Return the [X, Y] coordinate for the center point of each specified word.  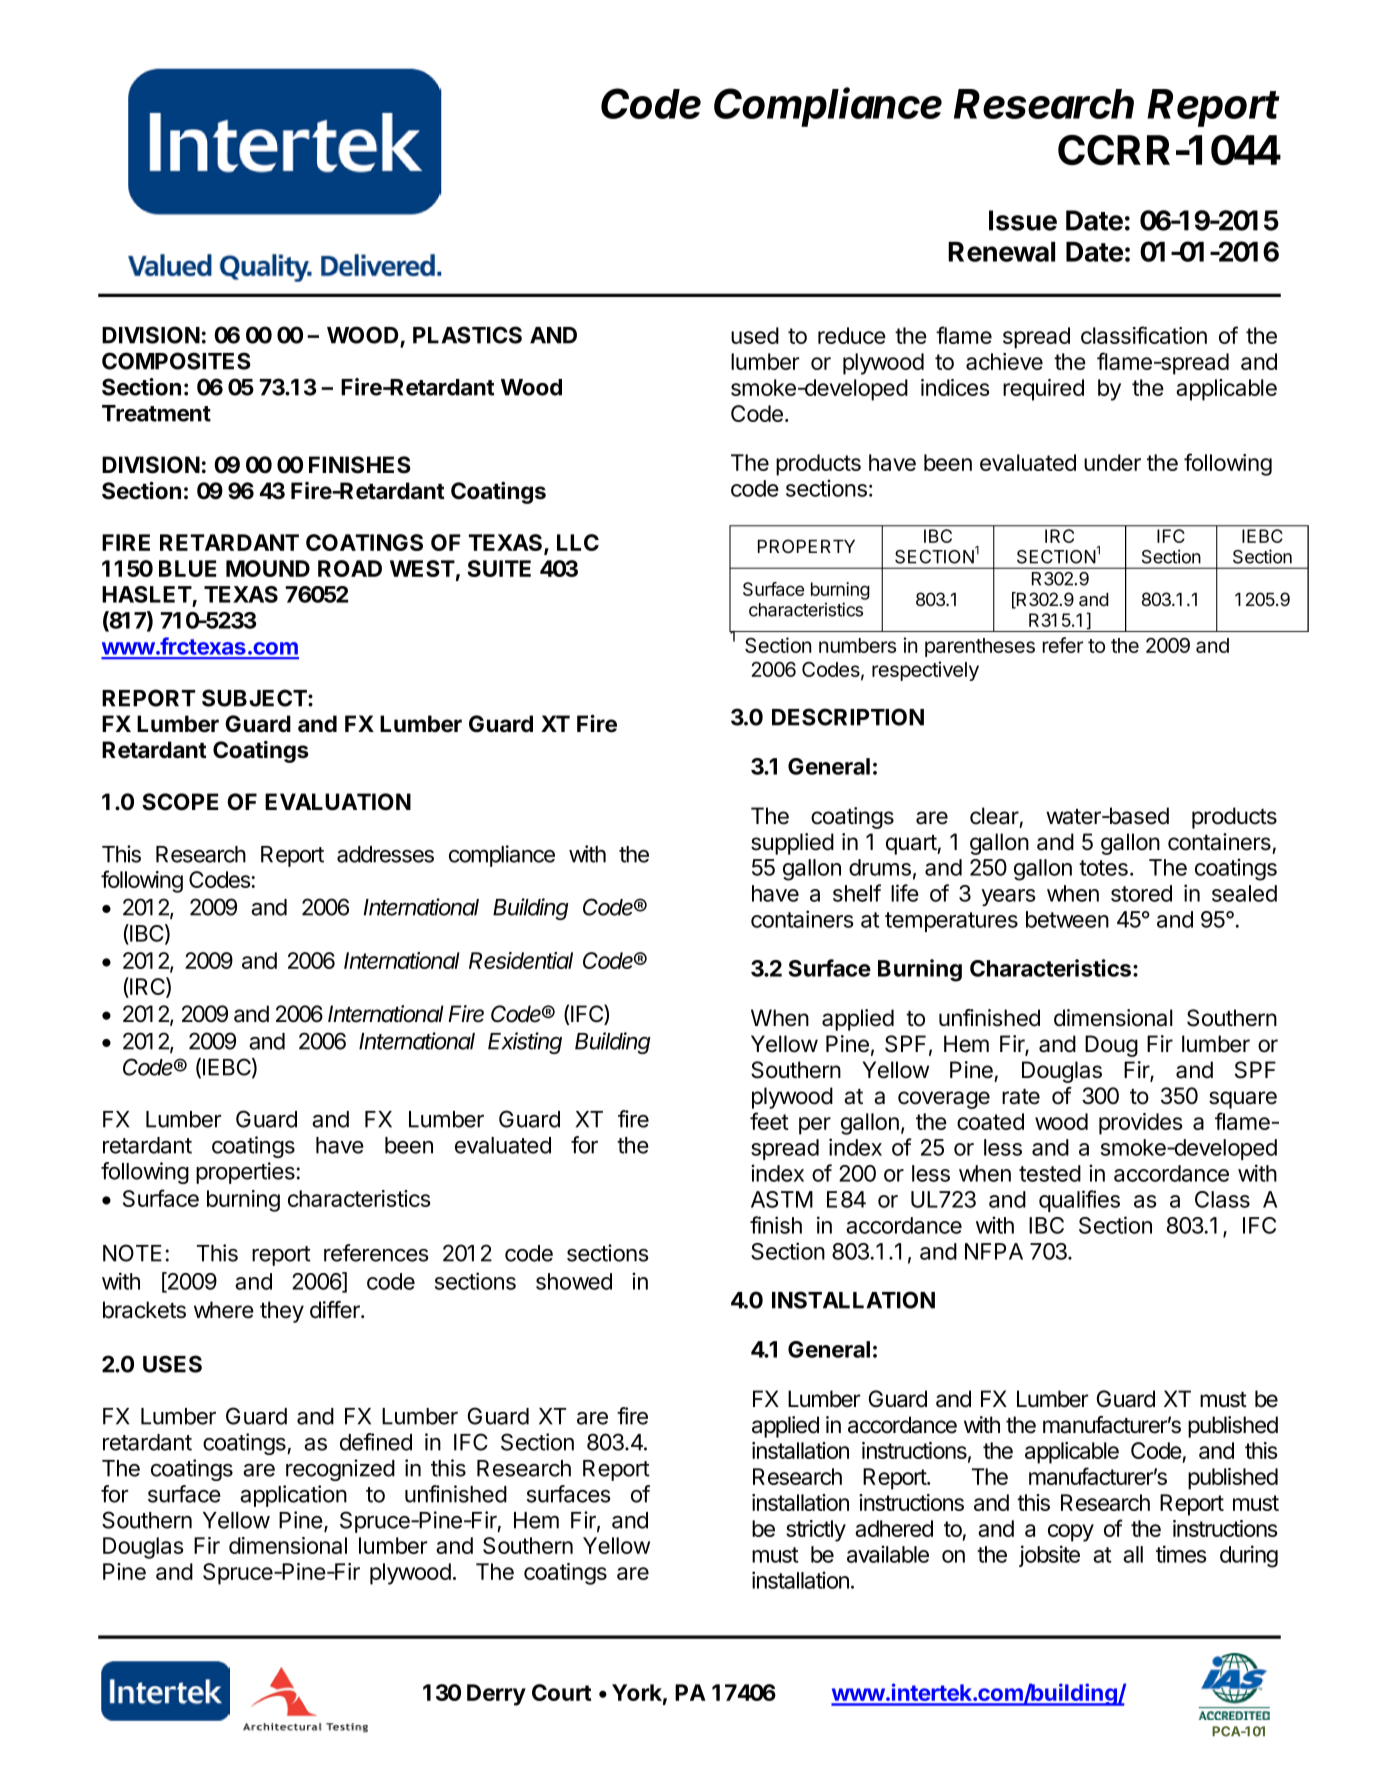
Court [561, 1692]
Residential [521, 960]
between [1067, 919]
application [293, 1496]
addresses [385, 854]
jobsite [1049, 1556]
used [755, 335]
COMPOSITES [176, 361]
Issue [1023, 220]
